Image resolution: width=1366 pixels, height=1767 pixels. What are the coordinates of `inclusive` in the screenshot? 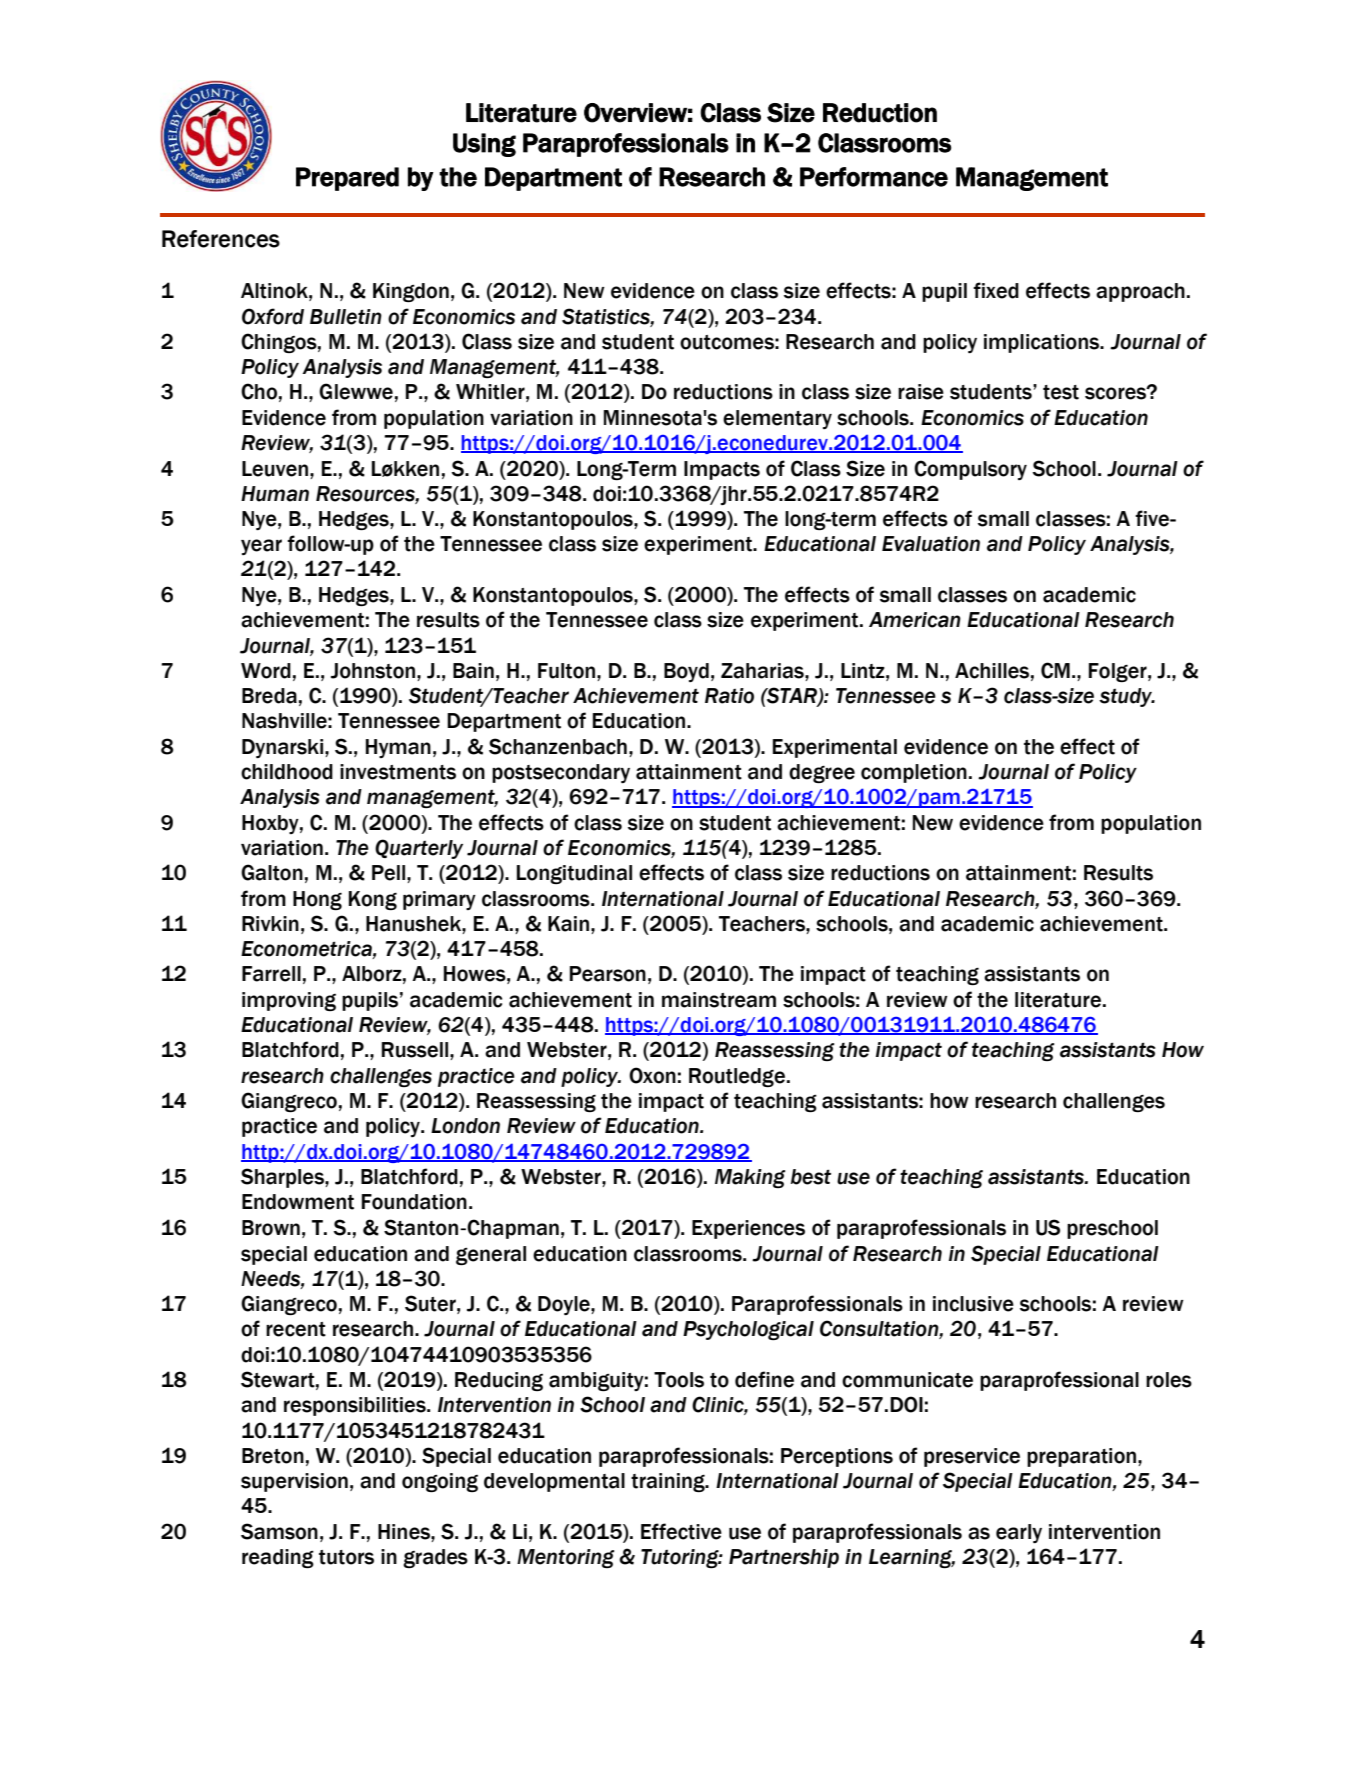 It's located at (973, 1304).
